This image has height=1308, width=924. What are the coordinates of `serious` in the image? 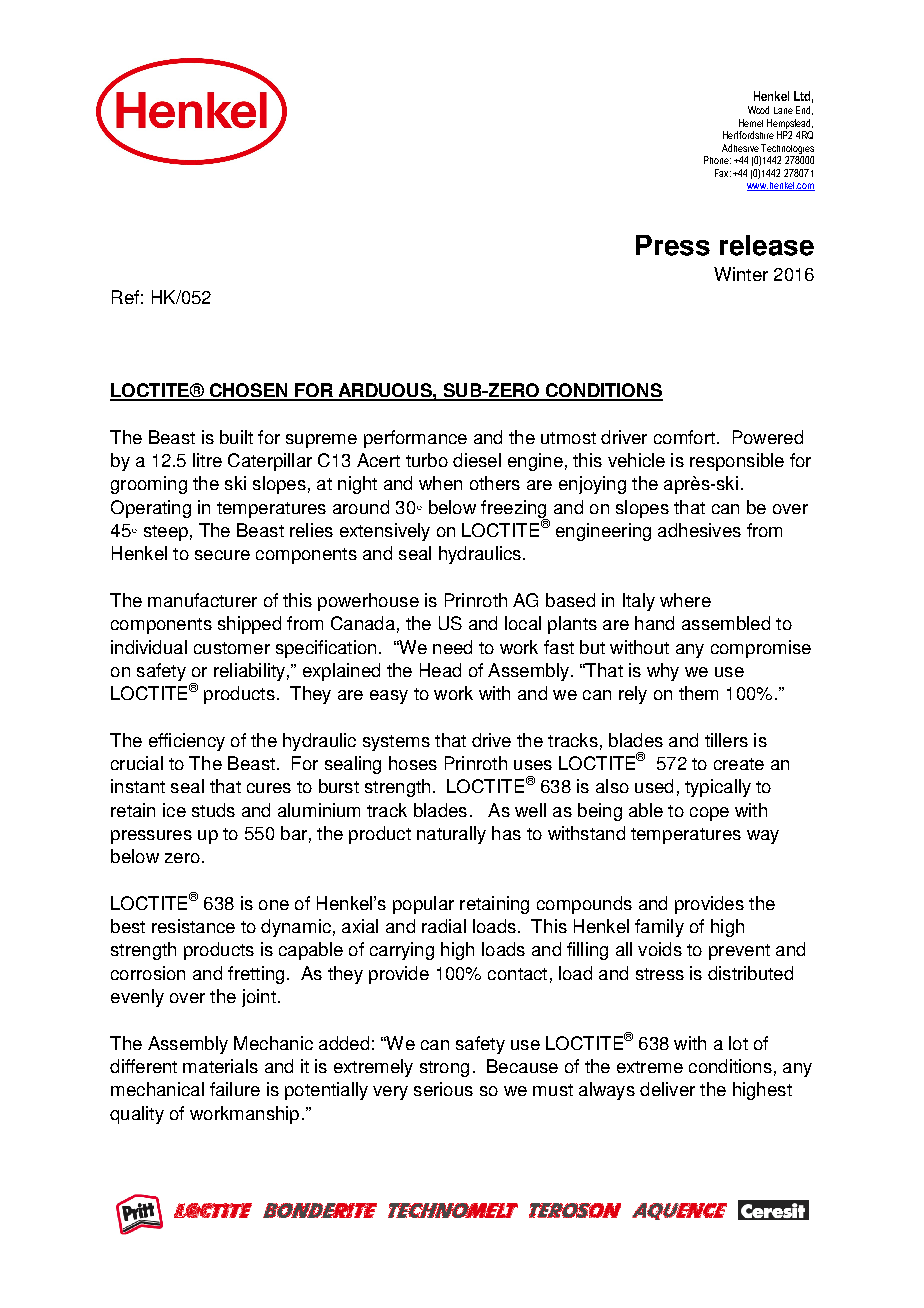 It's located at (443, 1089).
